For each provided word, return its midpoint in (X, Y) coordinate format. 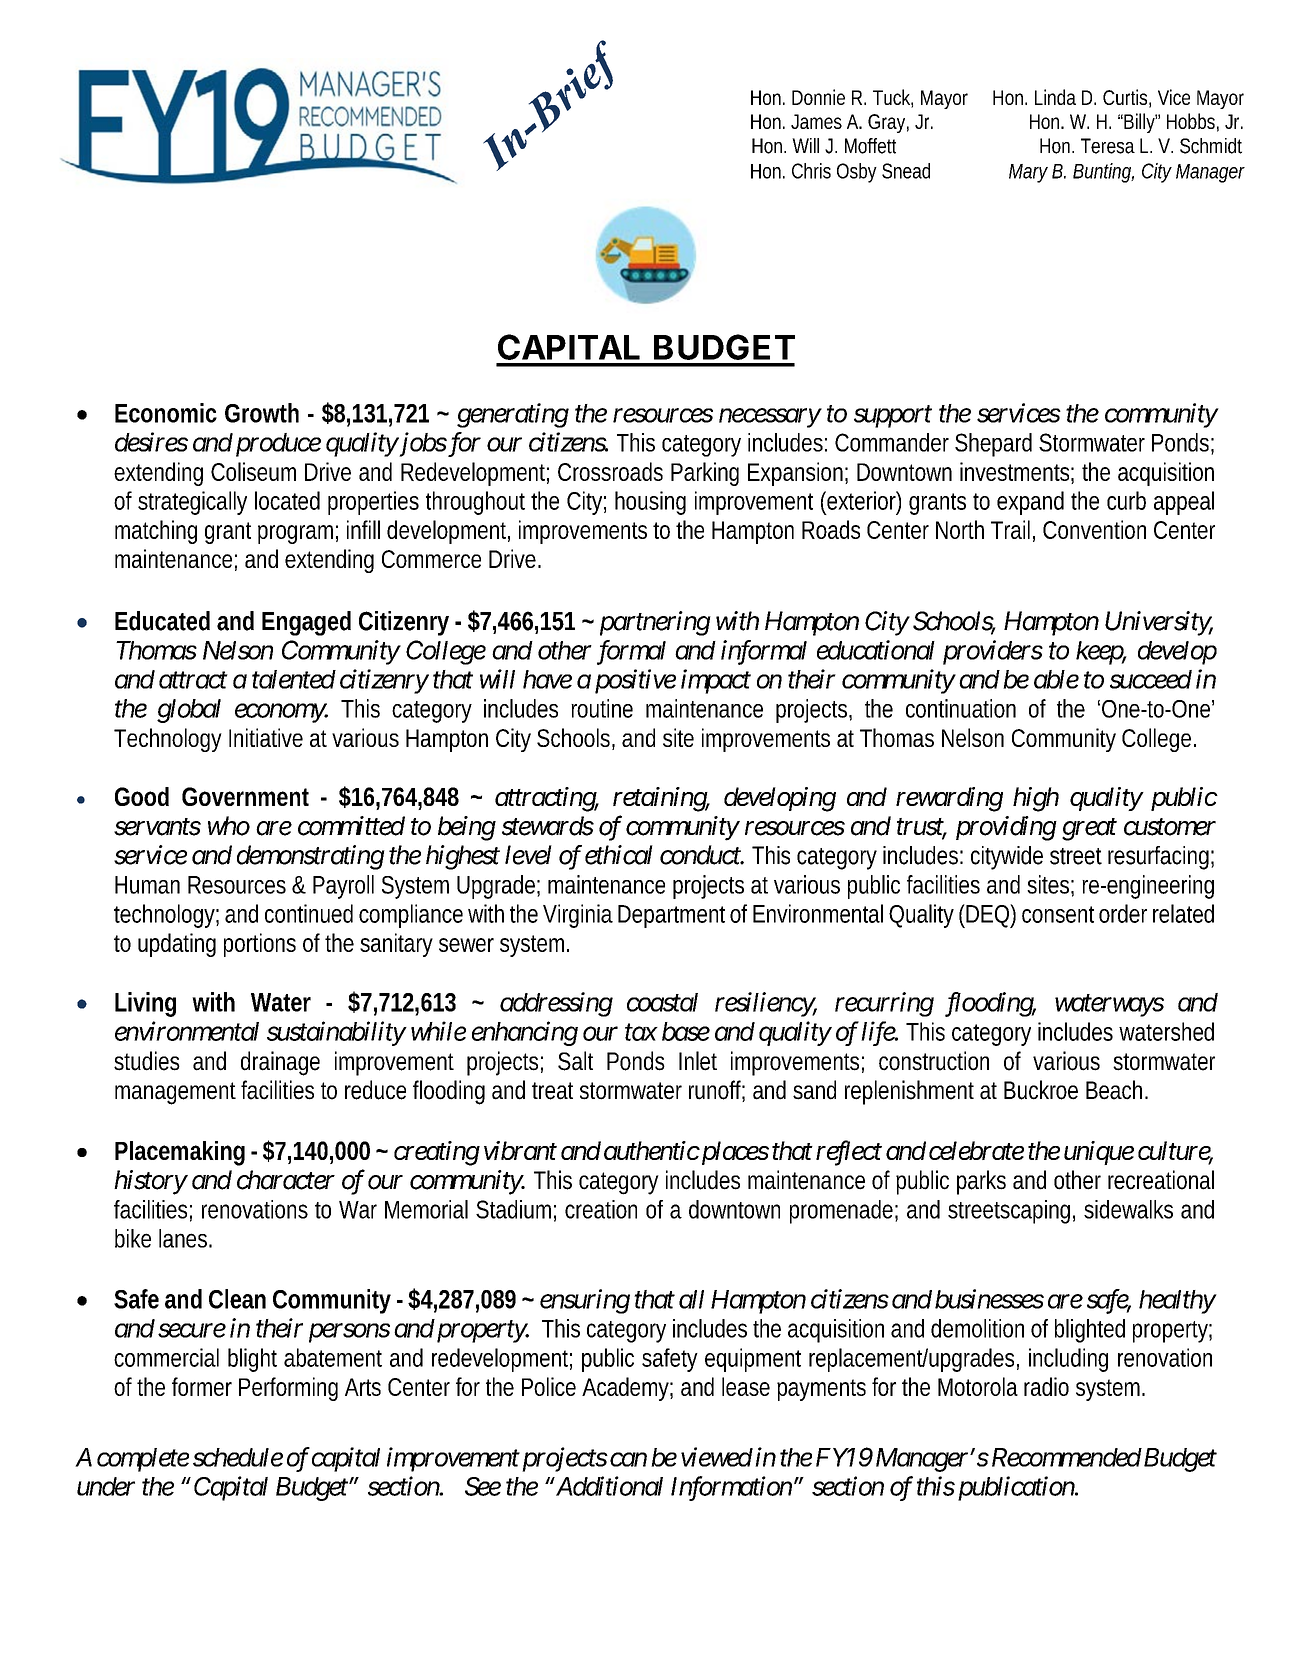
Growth (262, 413)
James (816, 121)
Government (245, 796)
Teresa (1108, 146)
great (1089, 830)
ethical (619, 855)
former (202, 1386)
